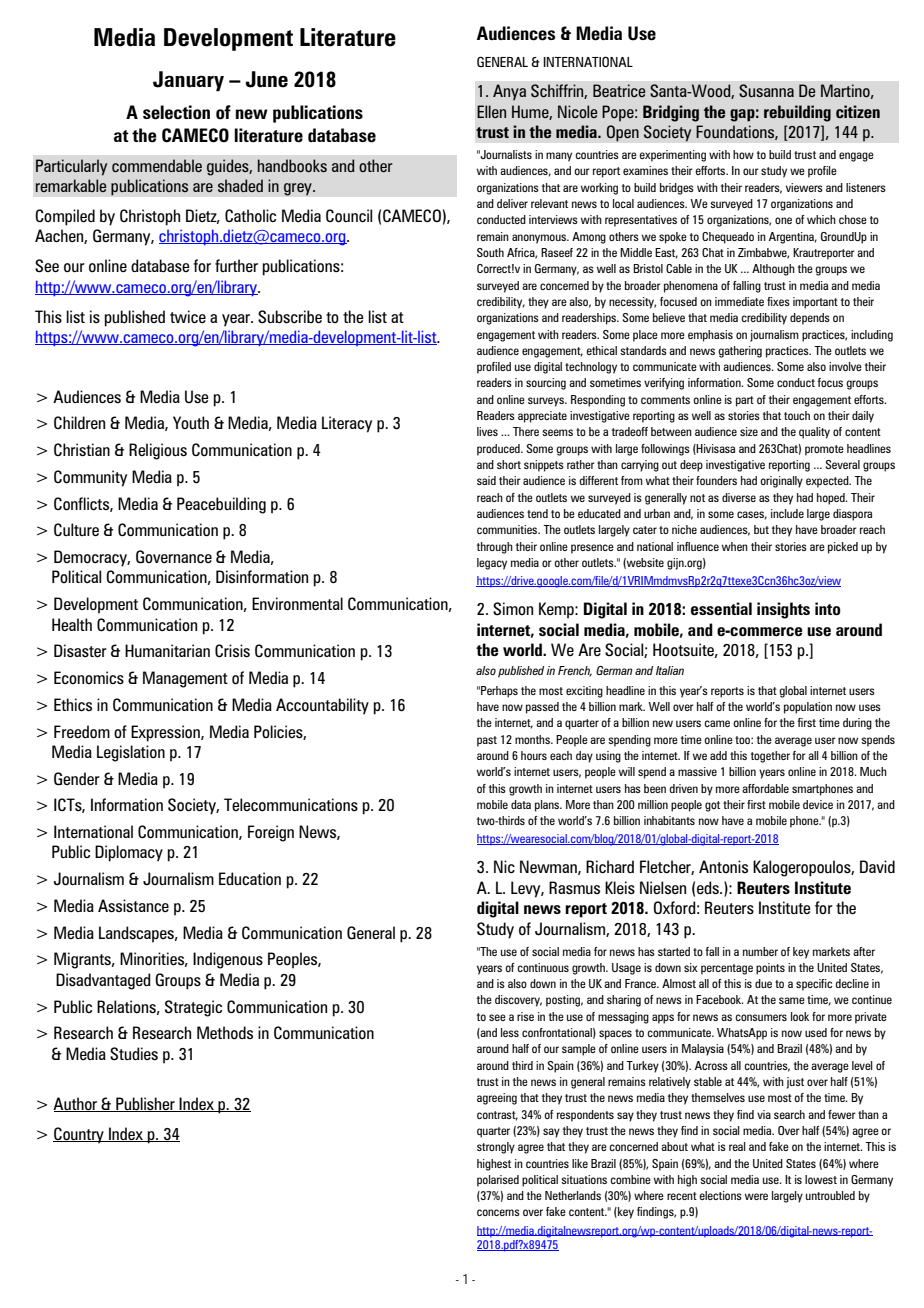 This screenshot has height=1308, width=924. Describe the element at coordinates (490, 252) in the screenshot. I see `South` at that location.
